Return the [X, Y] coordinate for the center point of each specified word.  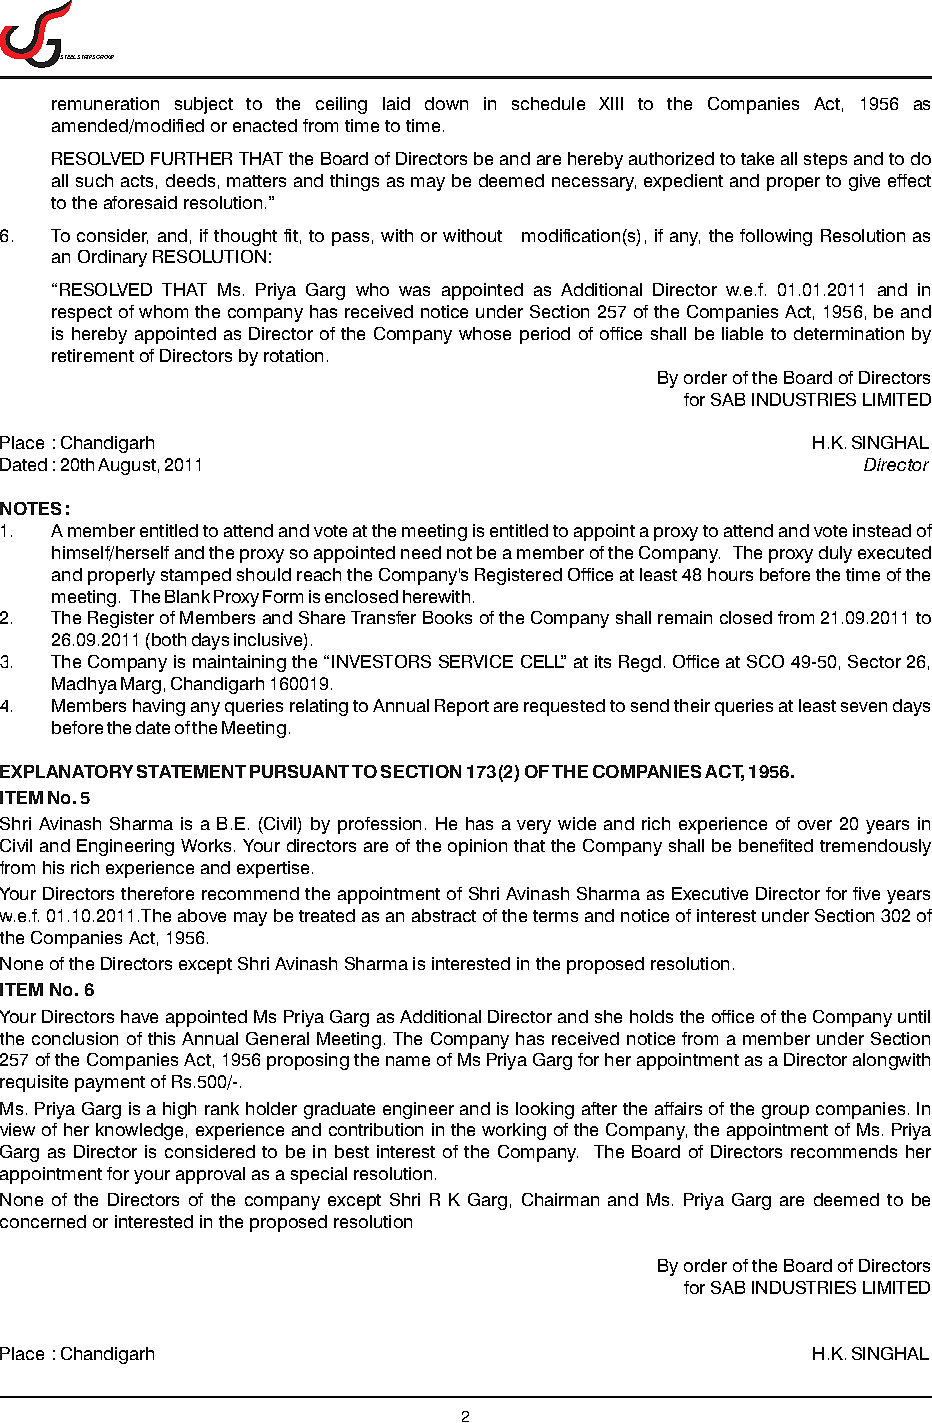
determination [849, 333]
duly [835, 554]
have [139, 1016]
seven [864, 707]
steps [825, 161]
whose [485, 333]
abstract [444, 915]
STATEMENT [191, 771]
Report [462, 707]
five [866, 893]
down [446, 103]
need [421, 552]
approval [210, 1175]
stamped [196, 576]
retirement [93, 355]
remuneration [105, 103]
